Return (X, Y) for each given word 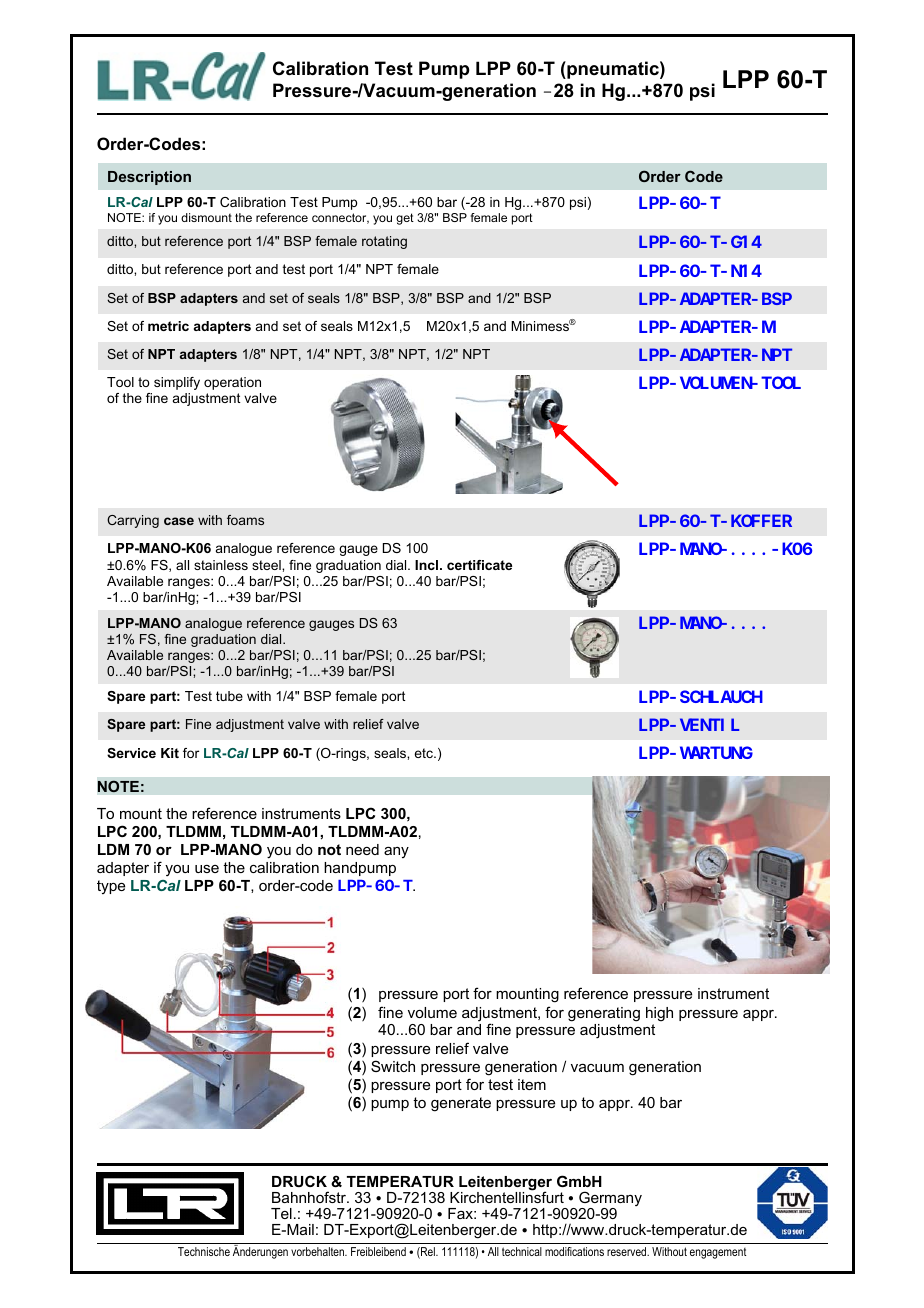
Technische (204, 1251)
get (405, 219)
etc (424, 753)
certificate (479, 565)
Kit (170, 753)
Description (149, 178)
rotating (384, 242)
